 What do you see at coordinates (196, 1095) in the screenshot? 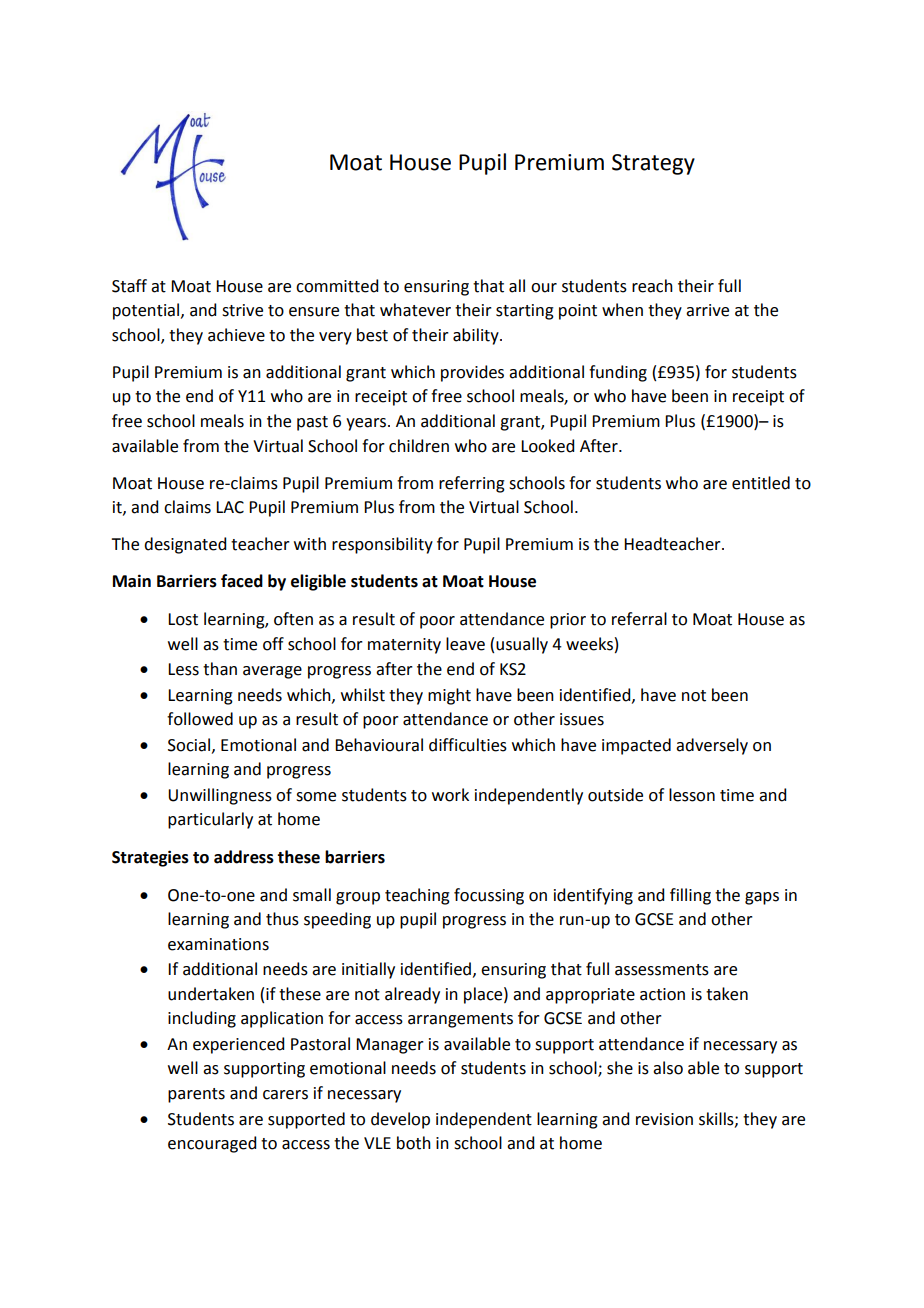
I see `parents` at bounding box center [196, 1095].
